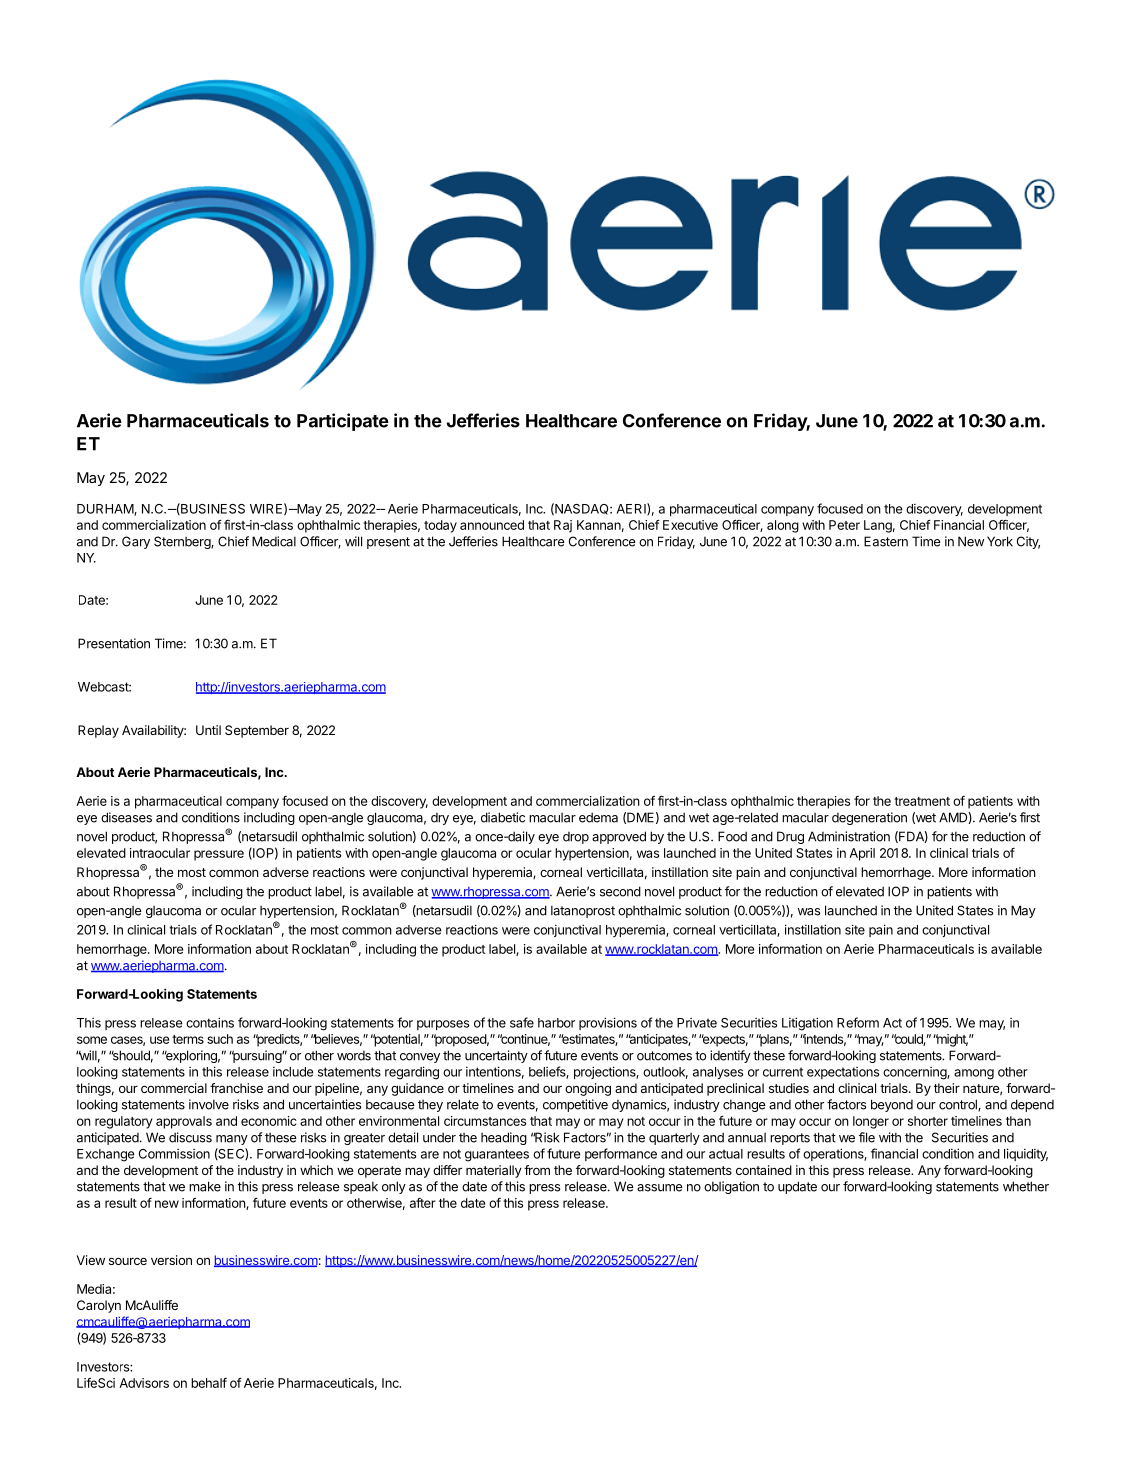 The image size is (1131, 1464). I want to click on discuss, so click(190, 1137).
